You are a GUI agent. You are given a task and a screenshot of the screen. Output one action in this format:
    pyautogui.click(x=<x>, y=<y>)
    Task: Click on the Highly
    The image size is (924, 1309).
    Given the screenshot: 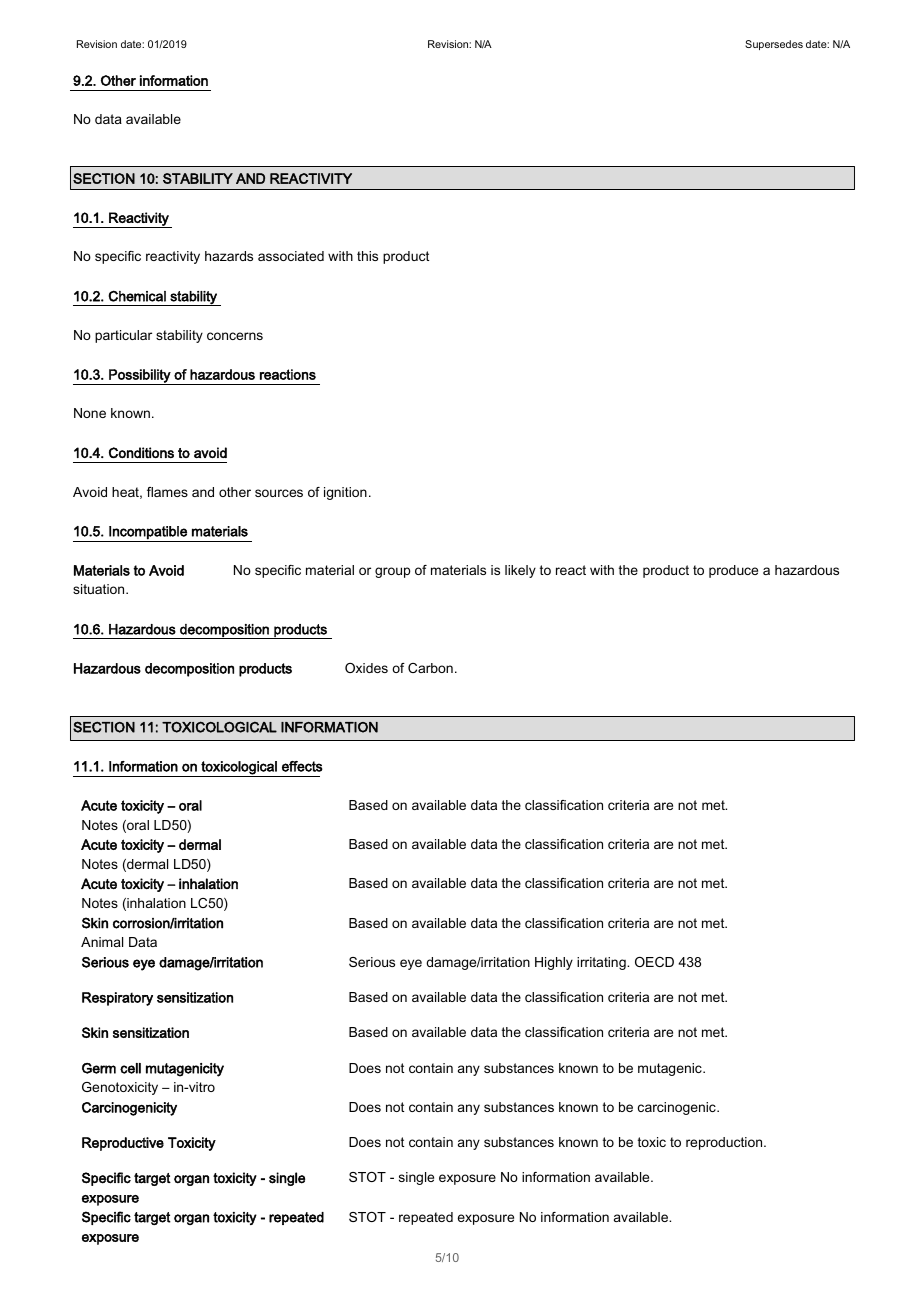 What is the action you would take?
    pyautogui.click(x=554, y=963)
